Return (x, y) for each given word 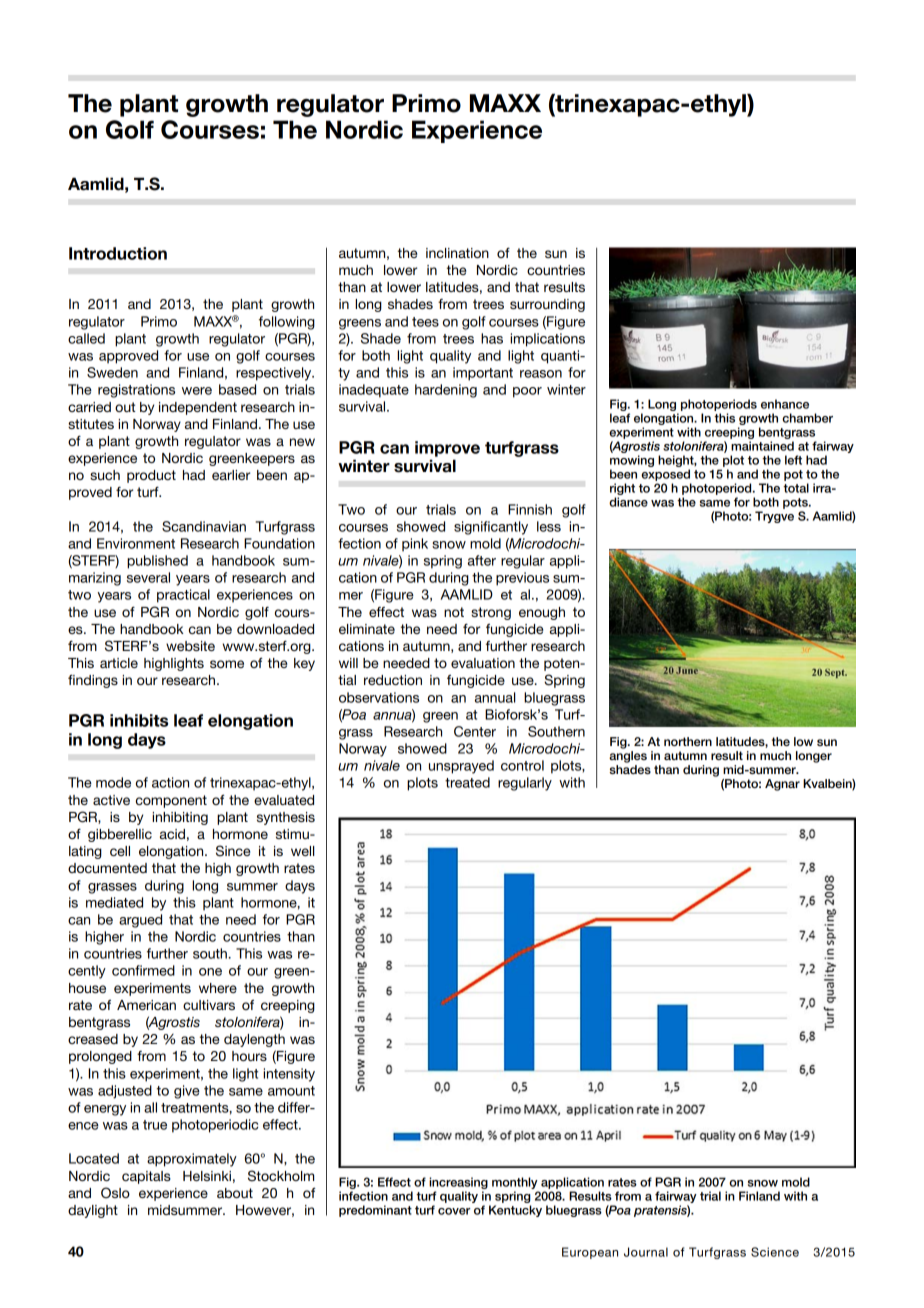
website (190, 646)
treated (467, 782)
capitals (146, 1177)
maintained (762, 446)
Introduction (118, 253)
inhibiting (180, 818)
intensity (289, 1075)
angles (628, 757)
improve (447, 449)
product (151, 476)
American (146, 1005)
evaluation (483, 663)
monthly (515, 1184)
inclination (457, 253)
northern (688, 741)
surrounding (547, 305)
